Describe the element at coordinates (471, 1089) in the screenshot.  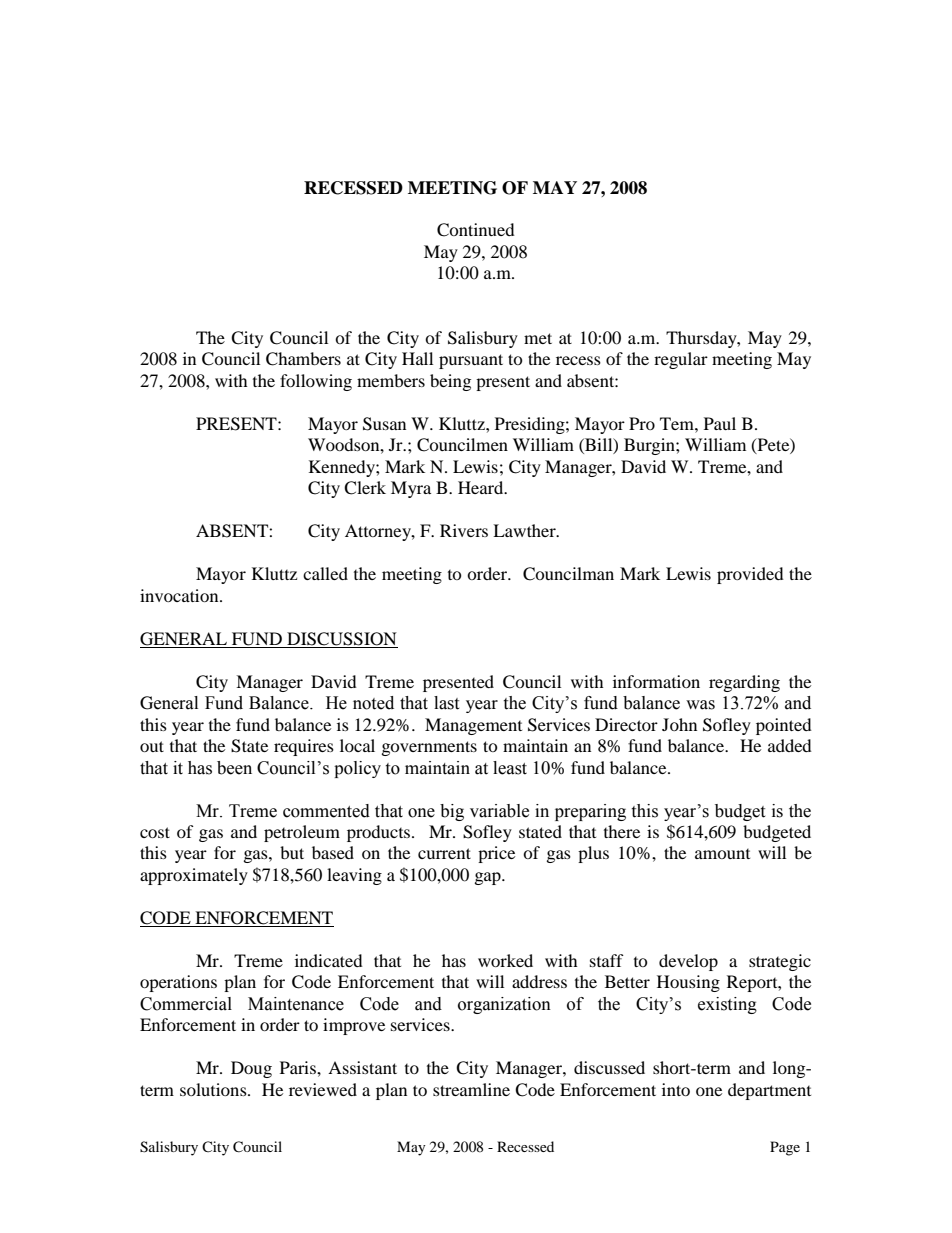
I see `streamline` at that location.
